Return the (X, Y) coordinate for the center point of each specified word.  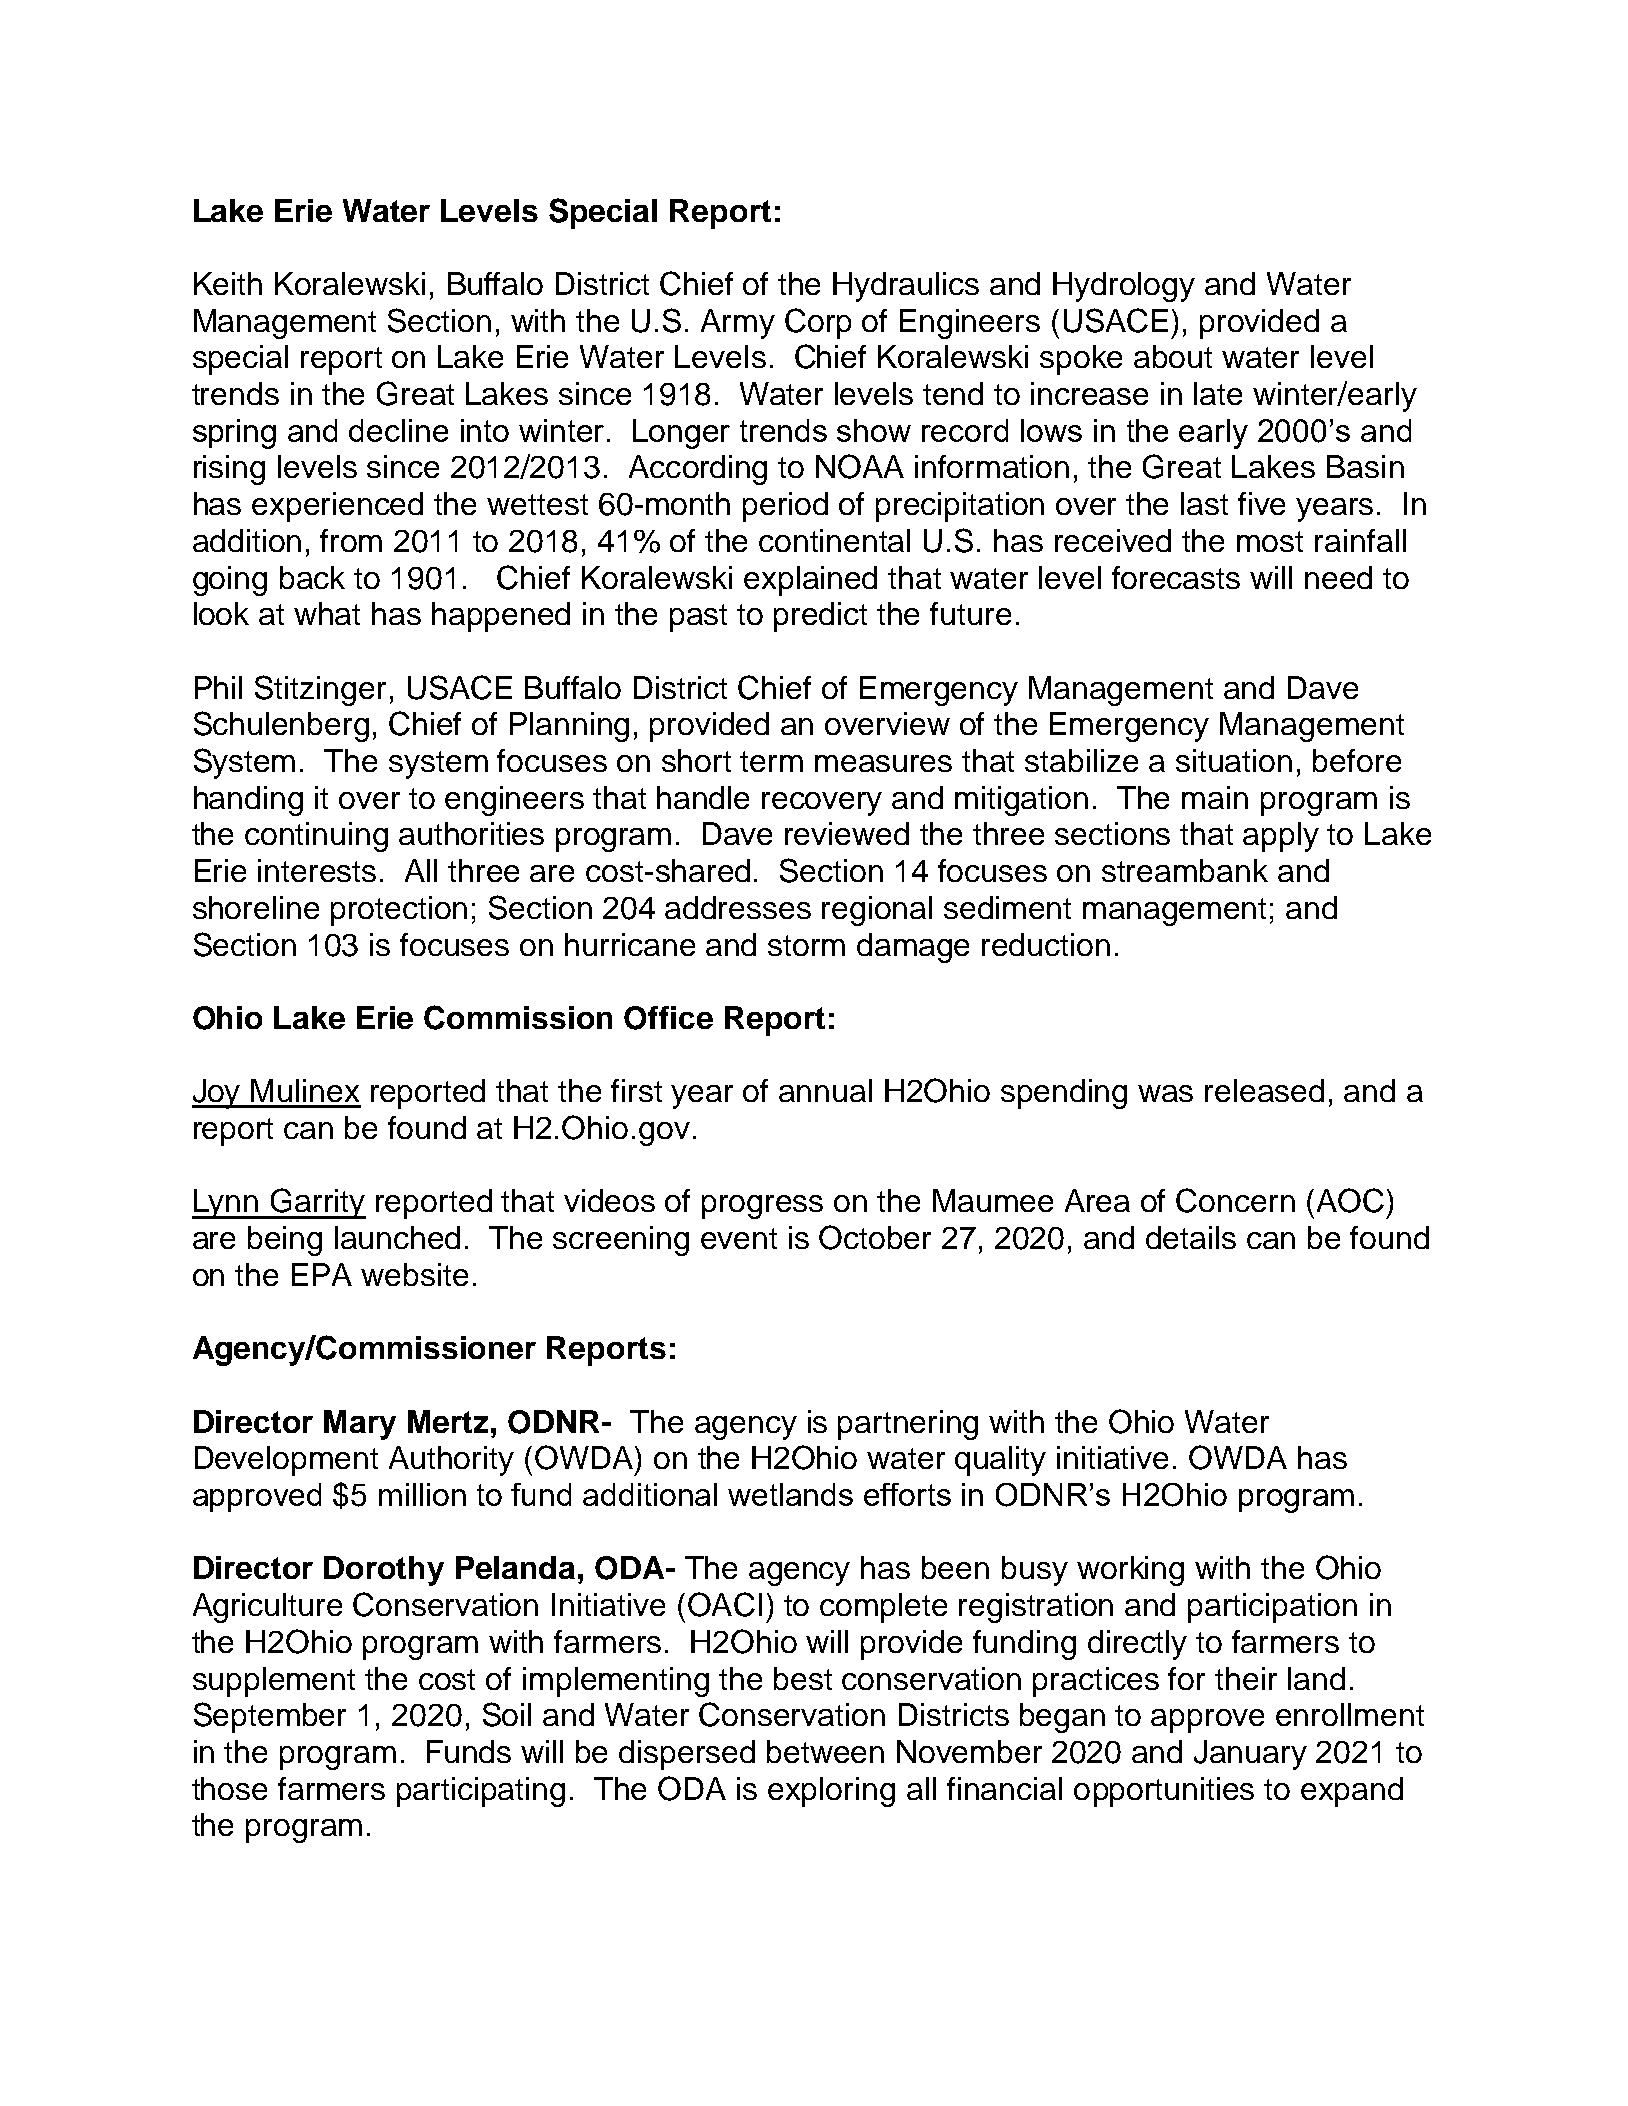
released (1264, 1090)
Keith (228, 283)
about (1173, 356)
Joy (217, 1094)
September (270, 1717)
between (825, 1751)
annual (825, 1090)
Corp (818, 323)
